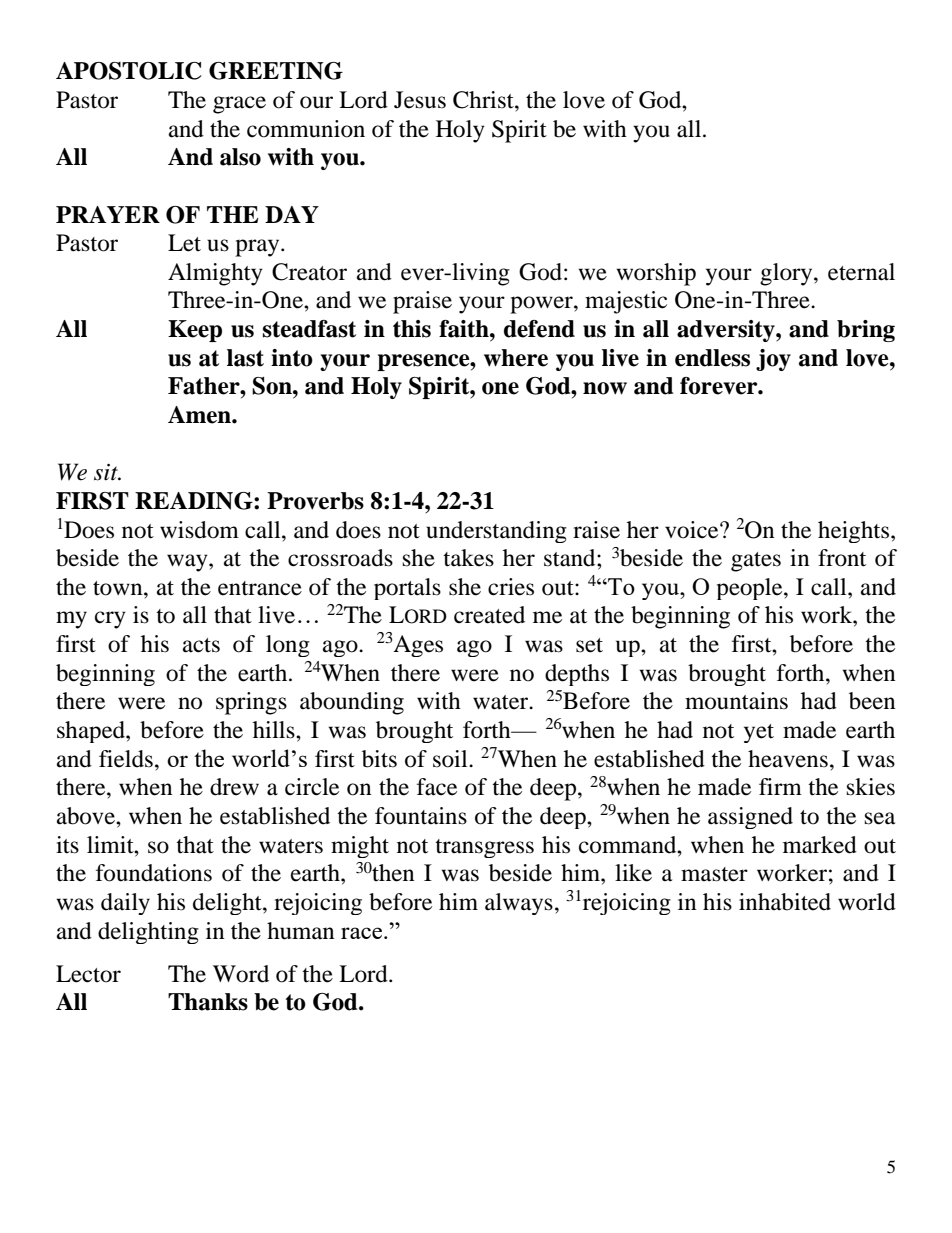 Image resolution: width=952 pixels, height=1233 pixels. What do you see at coordinates (128, 71) in the screenshot?
I see `APOSTOLIC` at bounding box center [128, 71].
